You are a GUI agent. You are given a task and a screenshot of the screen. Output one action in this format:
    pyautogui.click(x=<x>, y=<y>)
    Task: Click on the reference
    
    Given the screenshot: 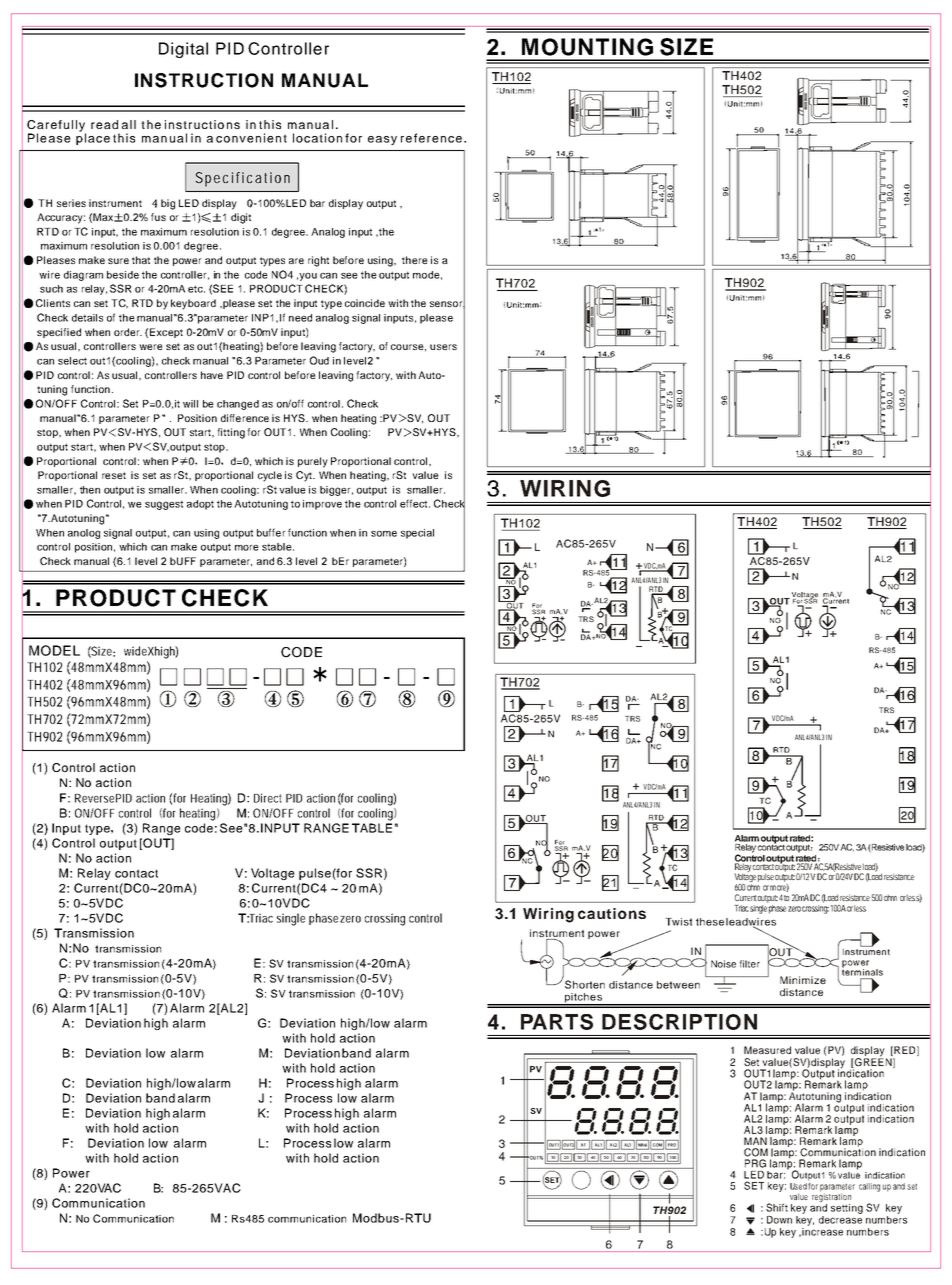 What is the action you would take?
    pyautogui.click(x=431, y=138)
